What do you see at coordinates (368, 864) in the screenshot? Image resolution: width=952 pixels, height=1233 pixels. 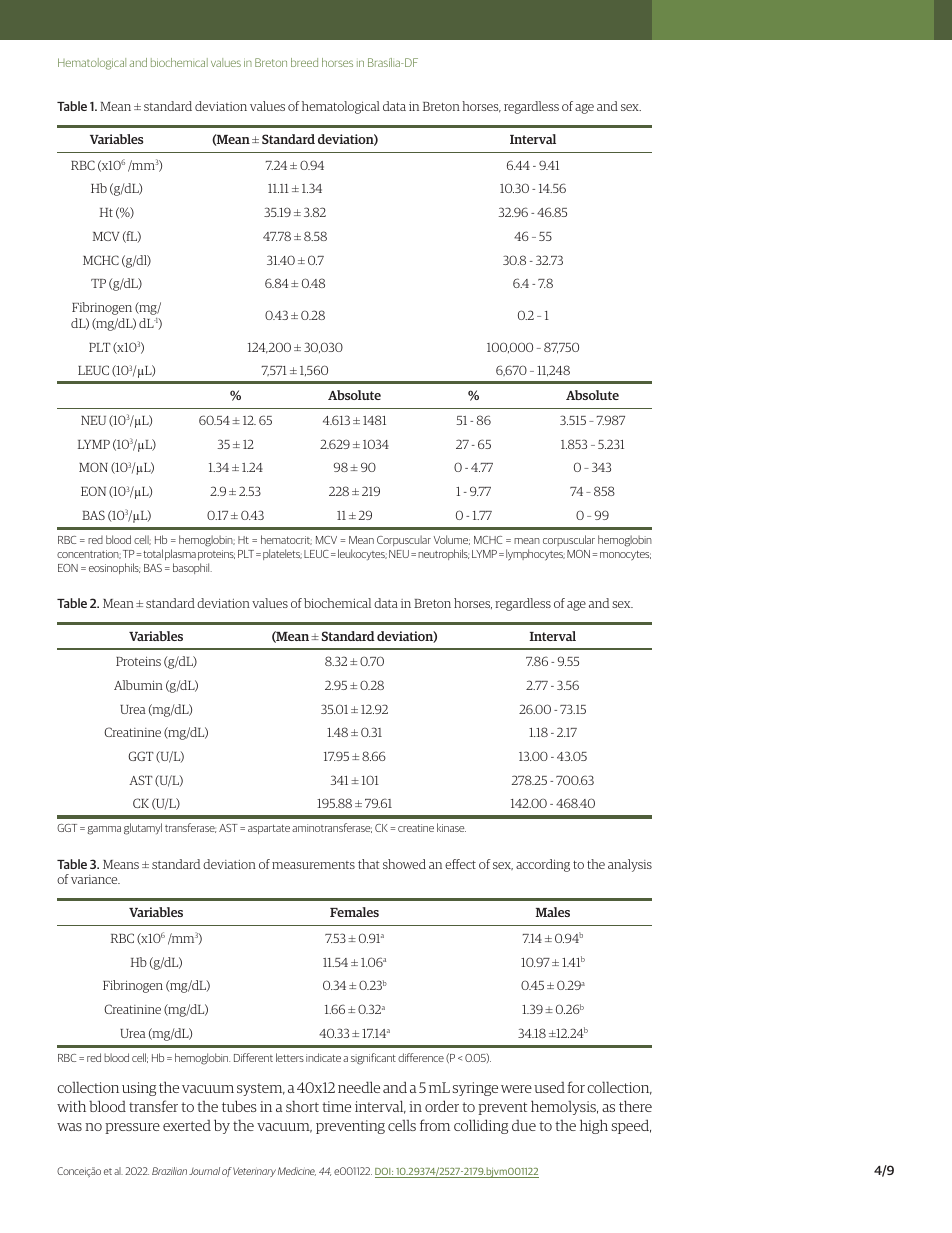 I see `that` at bounding box center [368, 864].
